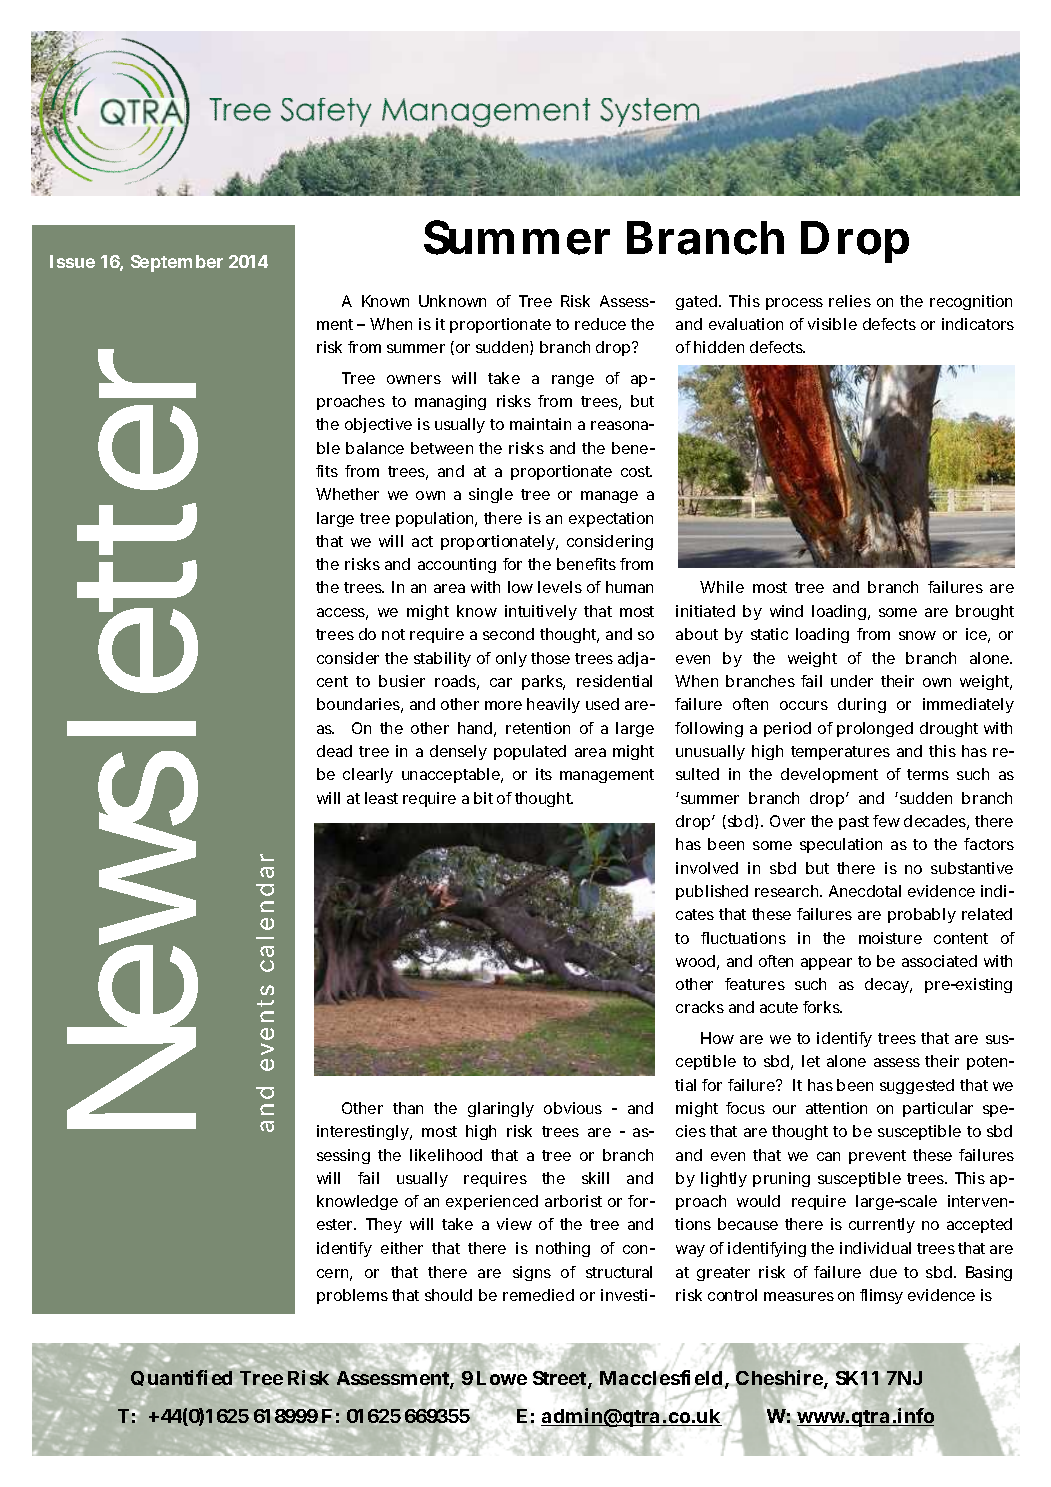 The image size is (1051, 1487). Describe the element at coordinates (182, 1378) in the page. I see `Quantified` at that location.
